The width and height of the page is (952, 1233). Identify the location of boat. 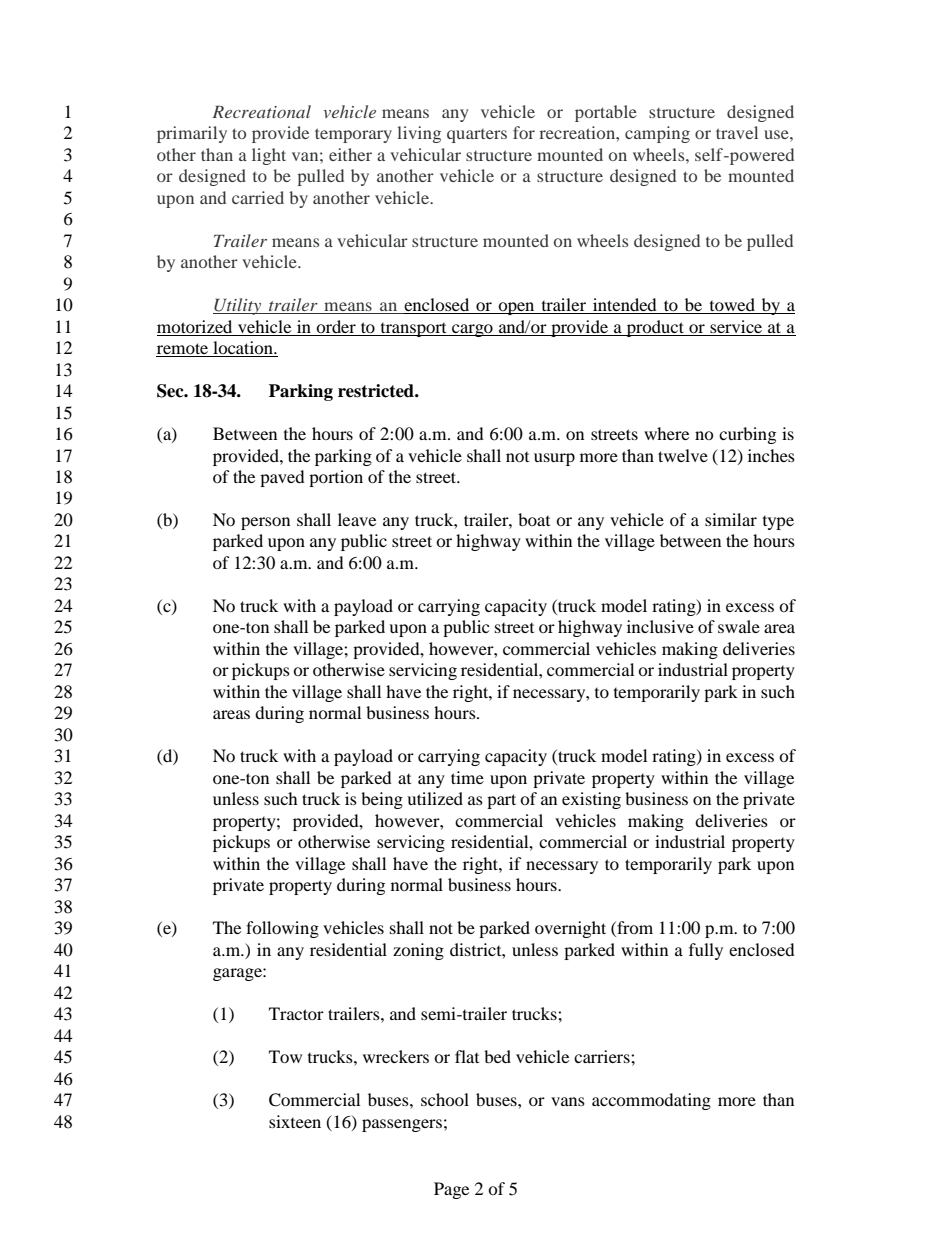
(534, 519).
